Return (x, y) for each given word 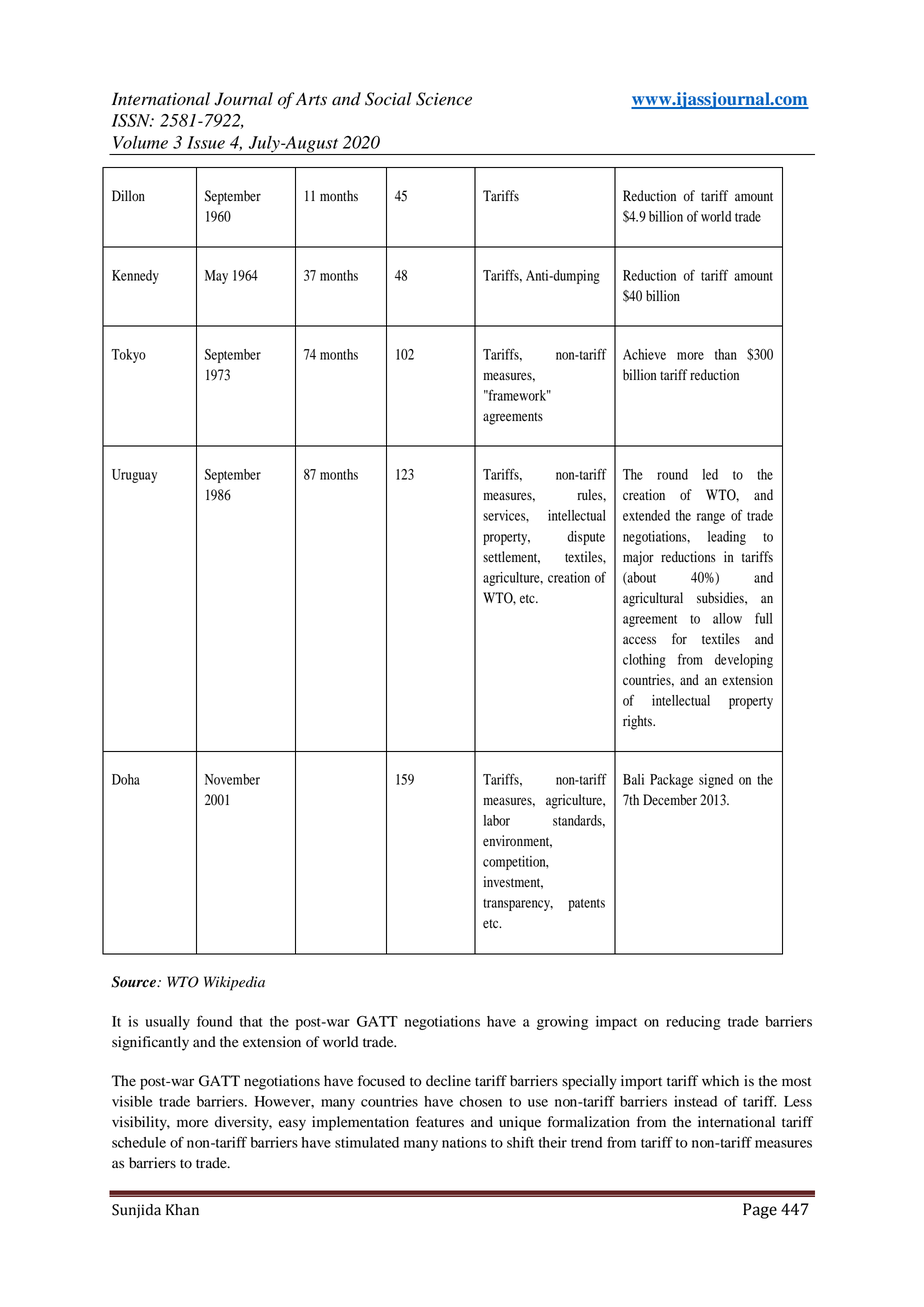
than (726, 354)
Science (444, 99)
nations (464, 1142)
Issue (206, 142)
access (639, 640)
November (232, 779)
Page (760, 1211)
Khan (182, 1210)
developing (744, 661)
